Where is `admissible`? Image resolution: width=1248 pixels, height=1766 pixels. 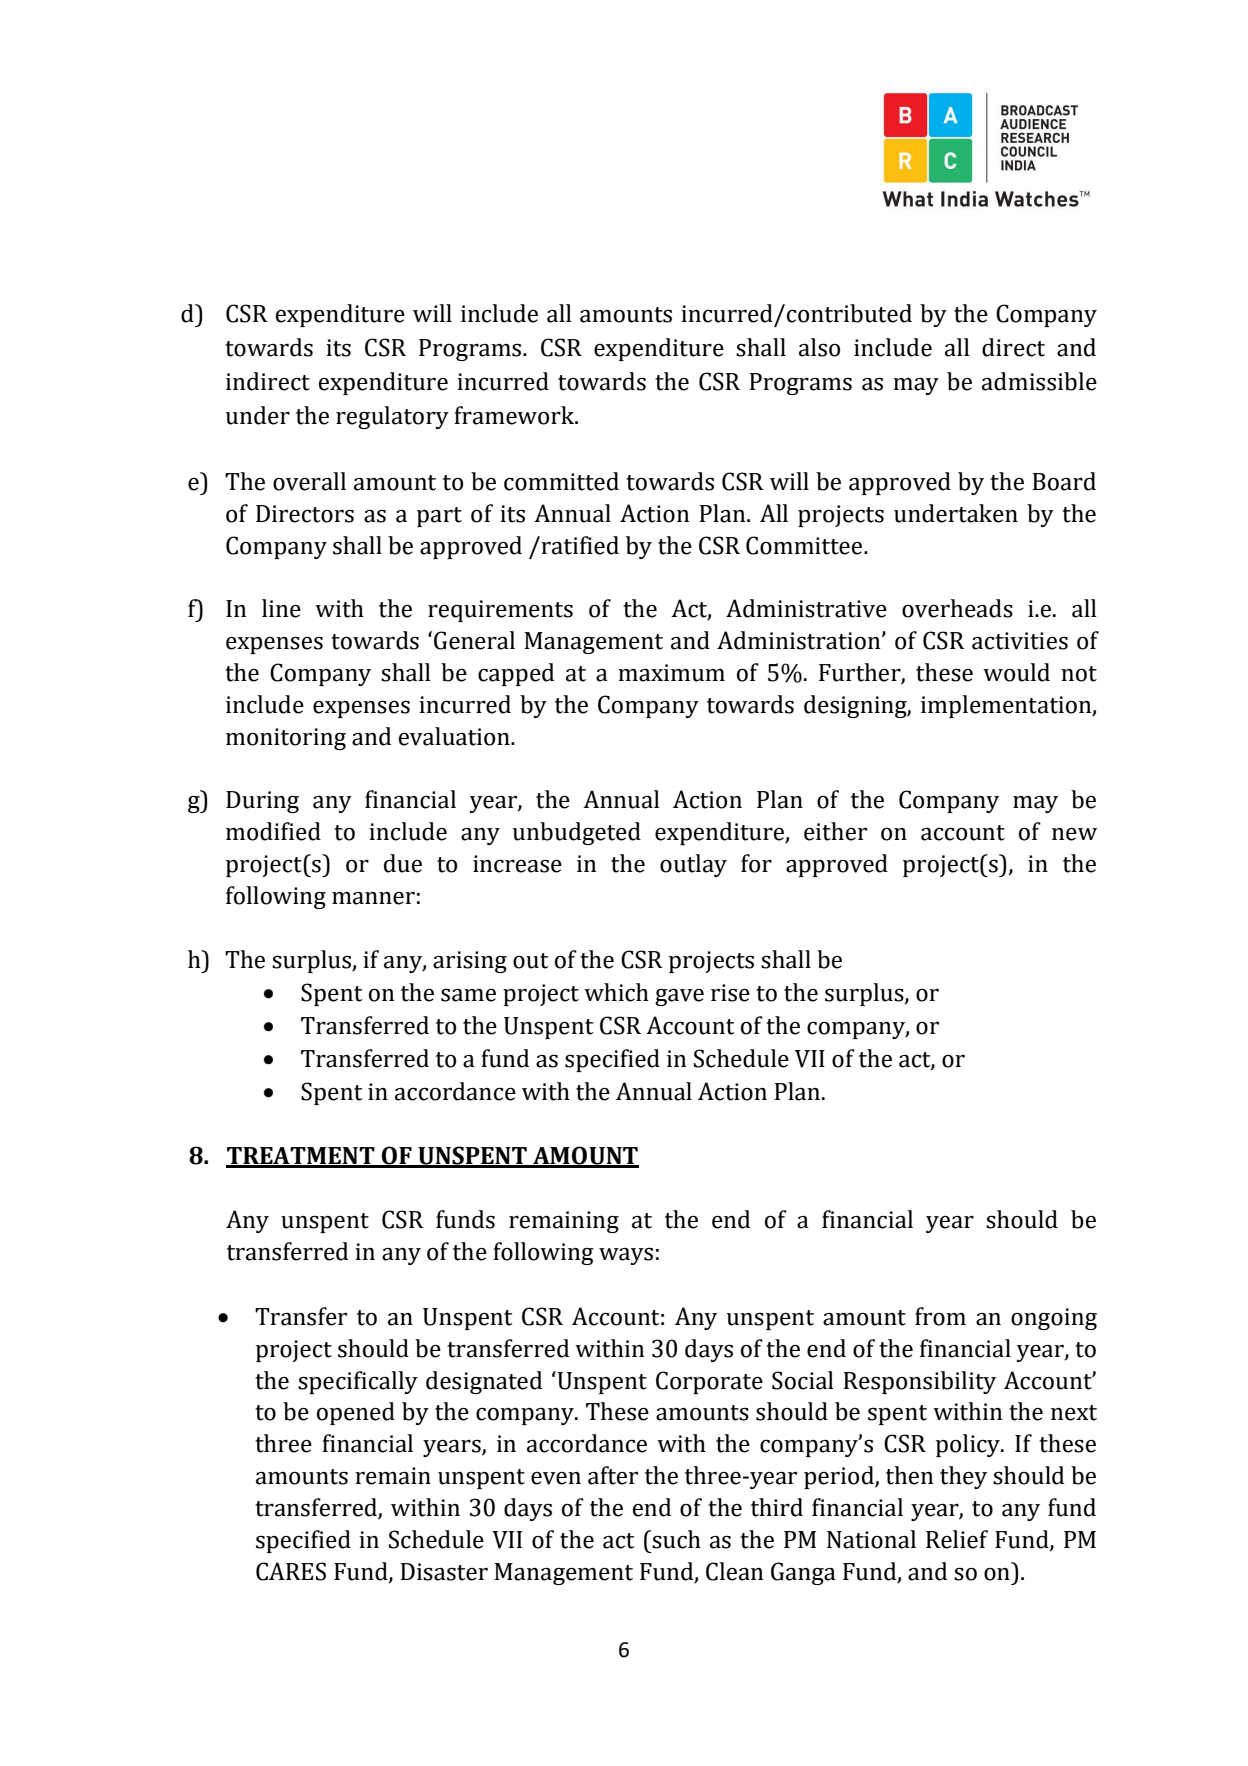 admissible is located at coordinates (1039, 381).
